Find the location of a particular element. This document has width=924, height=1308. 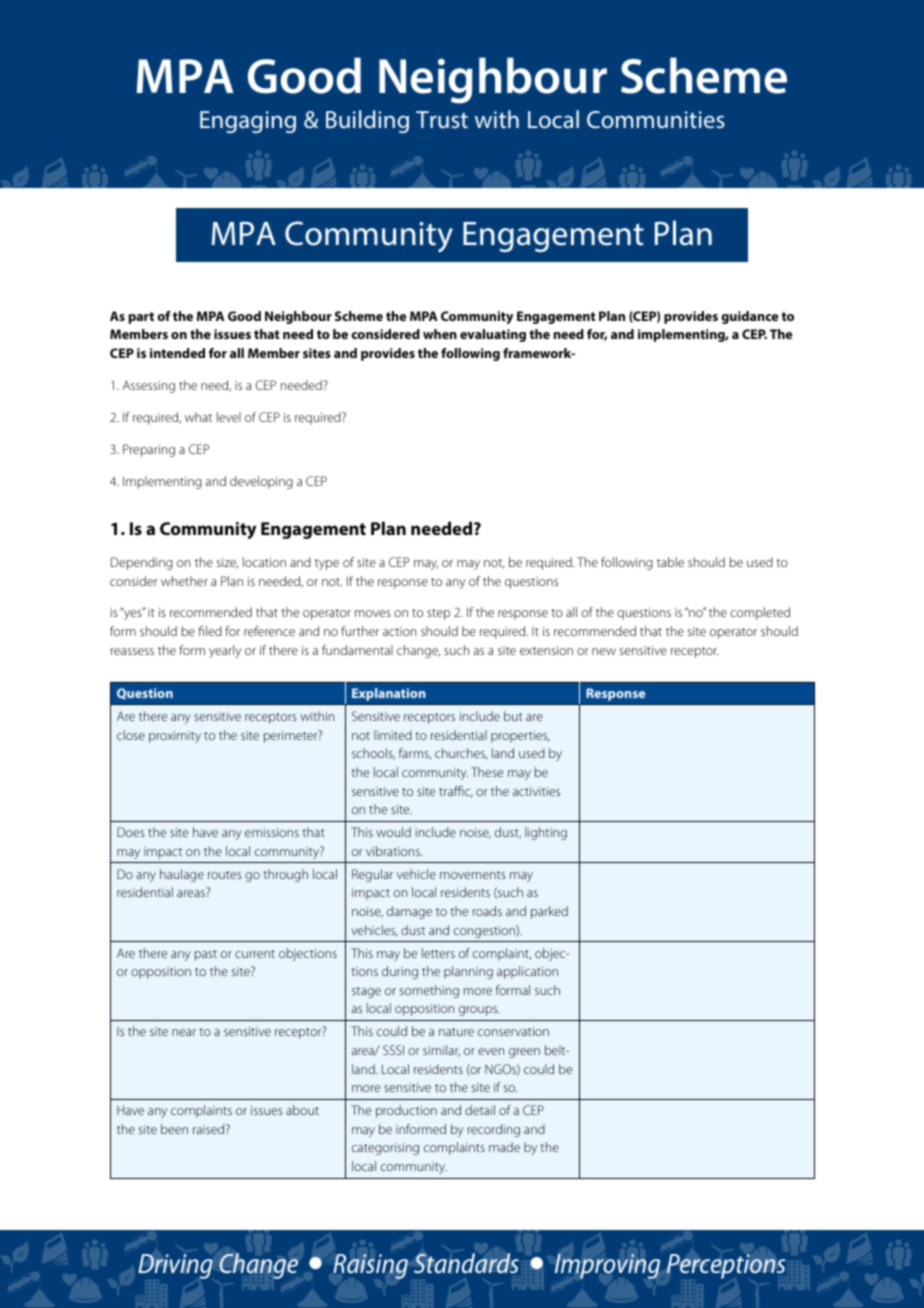

Trust is located at coordinates (442, 119).
